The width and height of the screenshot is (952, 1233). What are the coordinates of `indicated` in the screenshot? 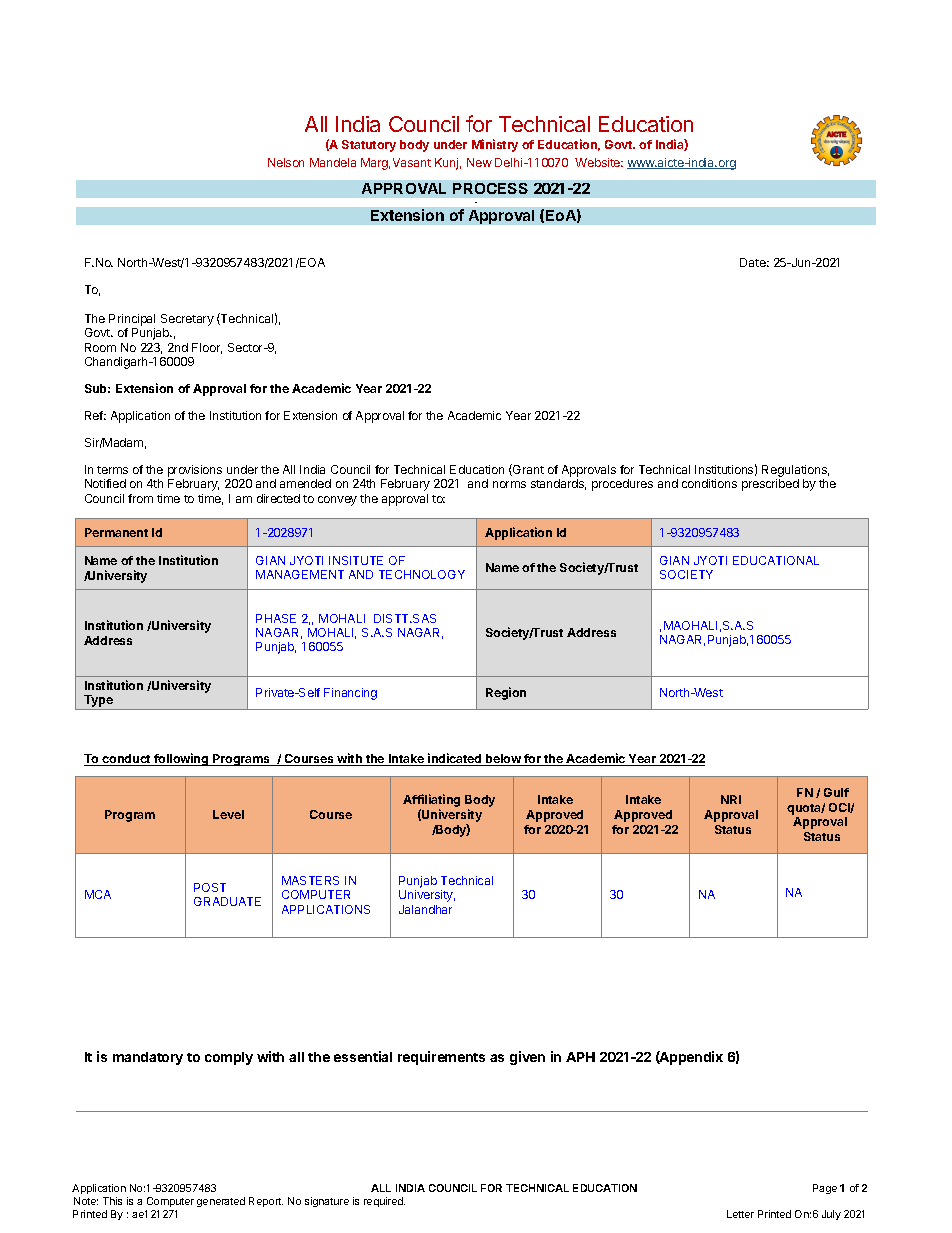 It's located at (455, 759).
